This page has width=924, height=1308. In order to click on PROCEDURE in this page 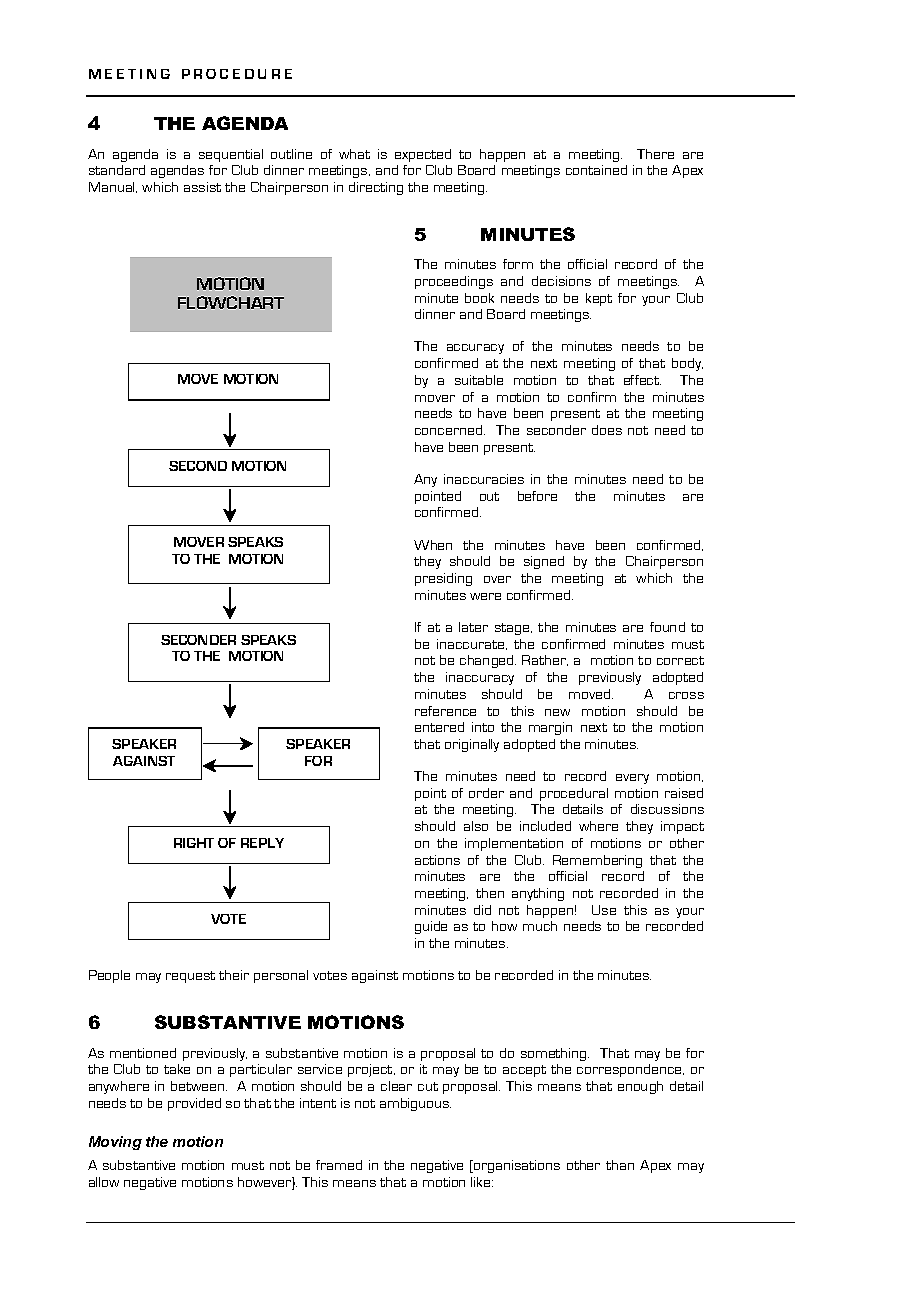, I will do `click(237, 74)`.
